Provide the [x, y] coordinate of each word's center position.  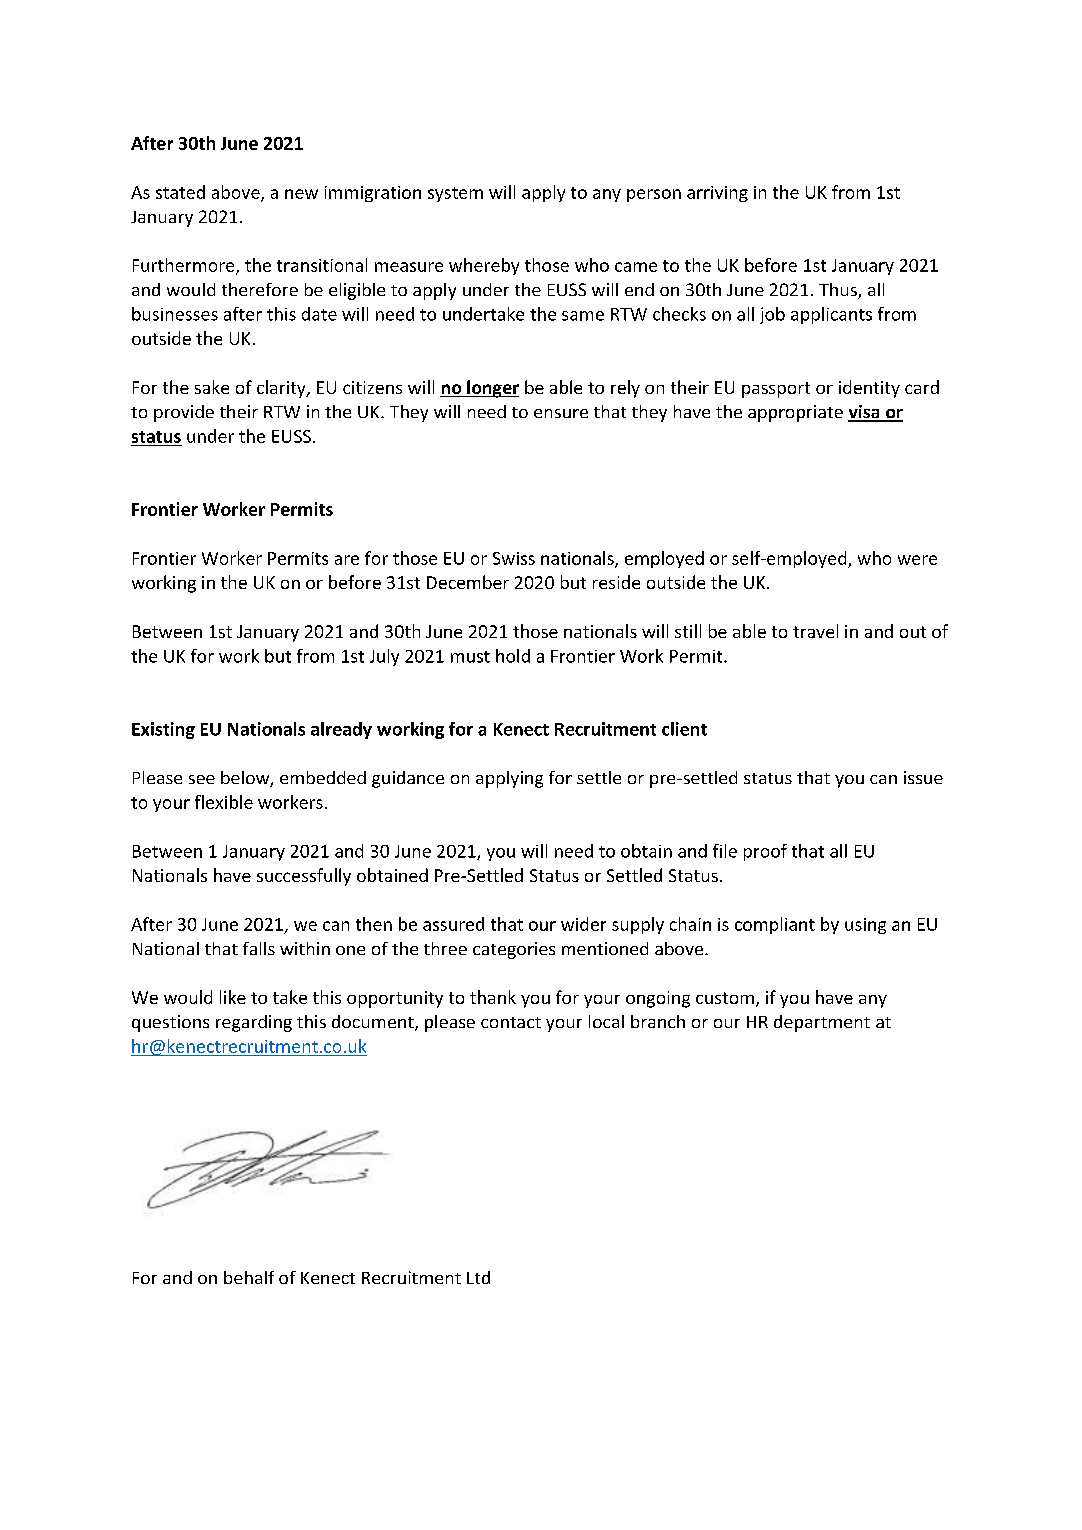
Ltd [478, 1277]
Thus [839, 291]
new [301, 194]
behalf [249, 1277]
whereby [484, 266]
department [822, 1023]
